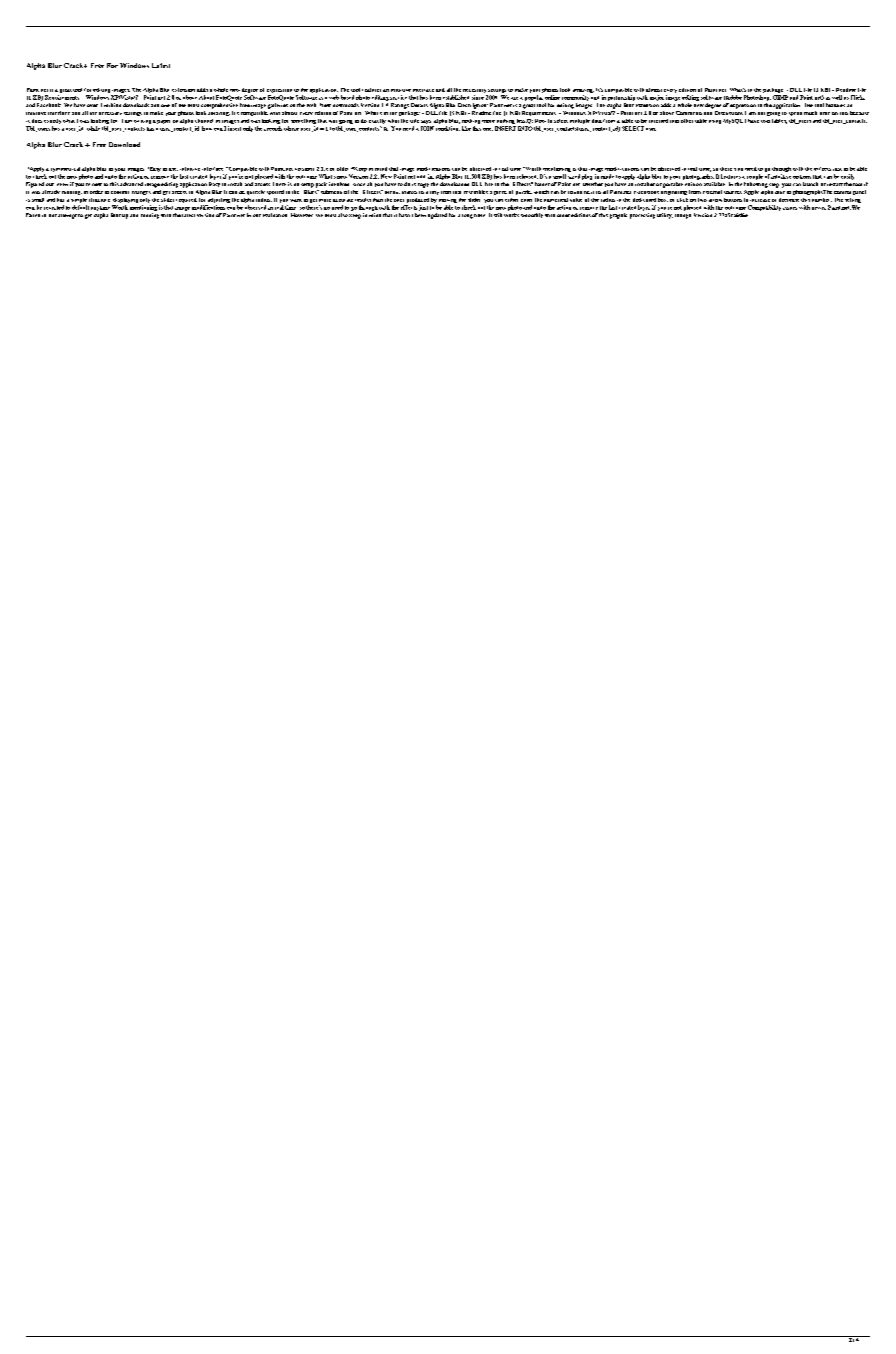 The height and width of the document is (1354, 896). Describe the element at coordinates (802, 177) in the document. I see `options` at that location.
